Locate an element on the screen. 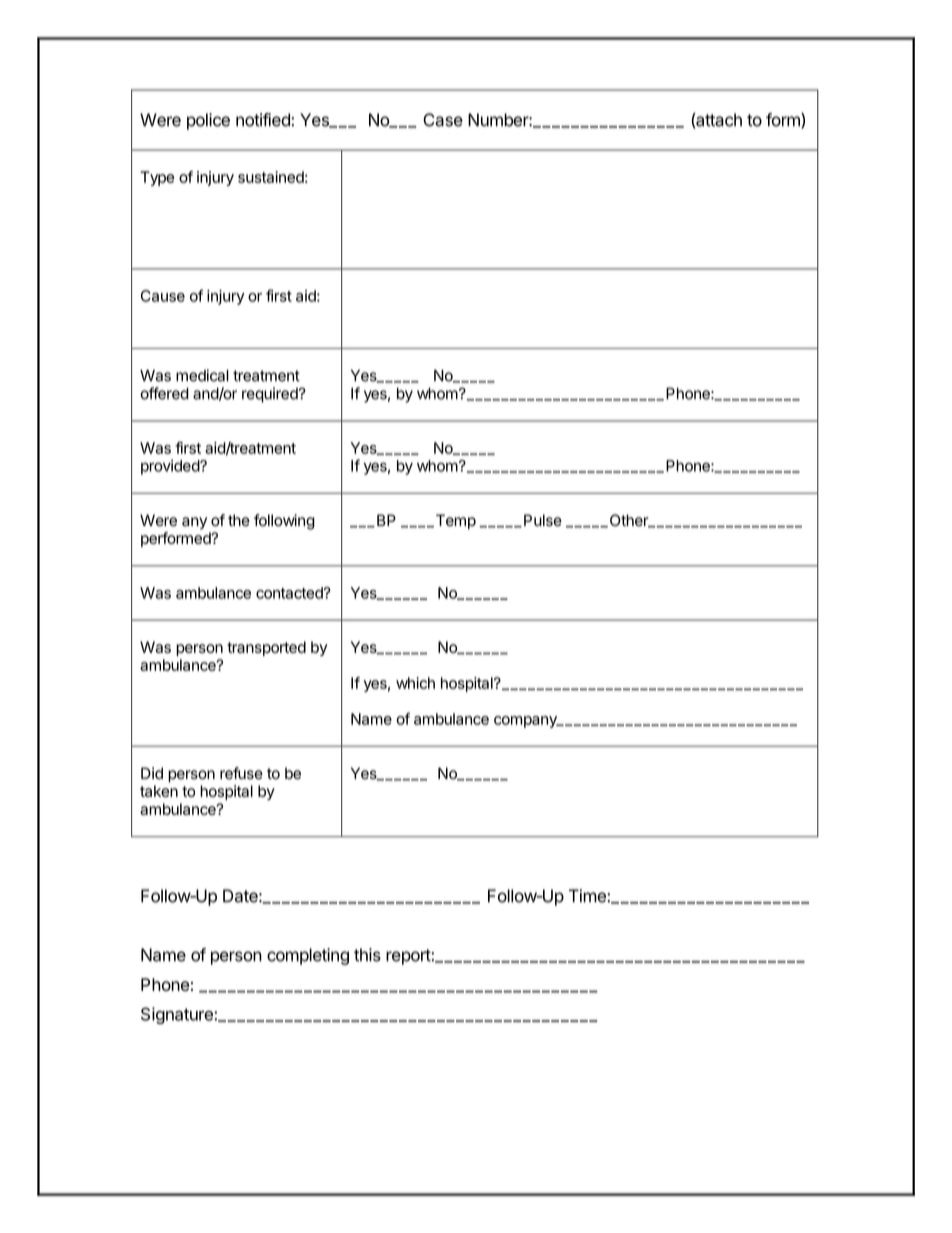 This screenshot has width=952, height=1233. completing is located at coordinates (308, 956).
